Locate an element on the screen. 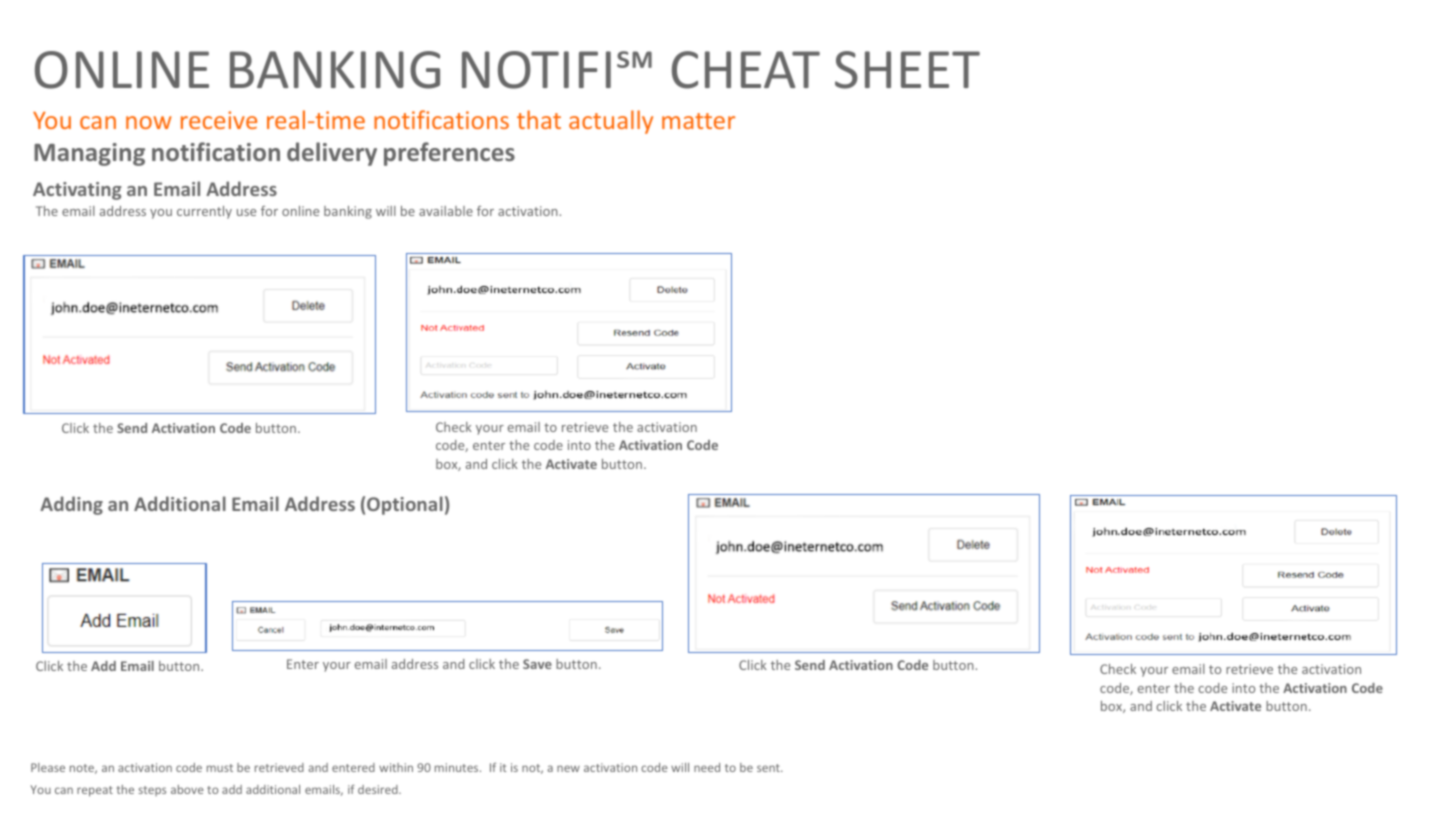  available is located at coordinates (446, 211).
